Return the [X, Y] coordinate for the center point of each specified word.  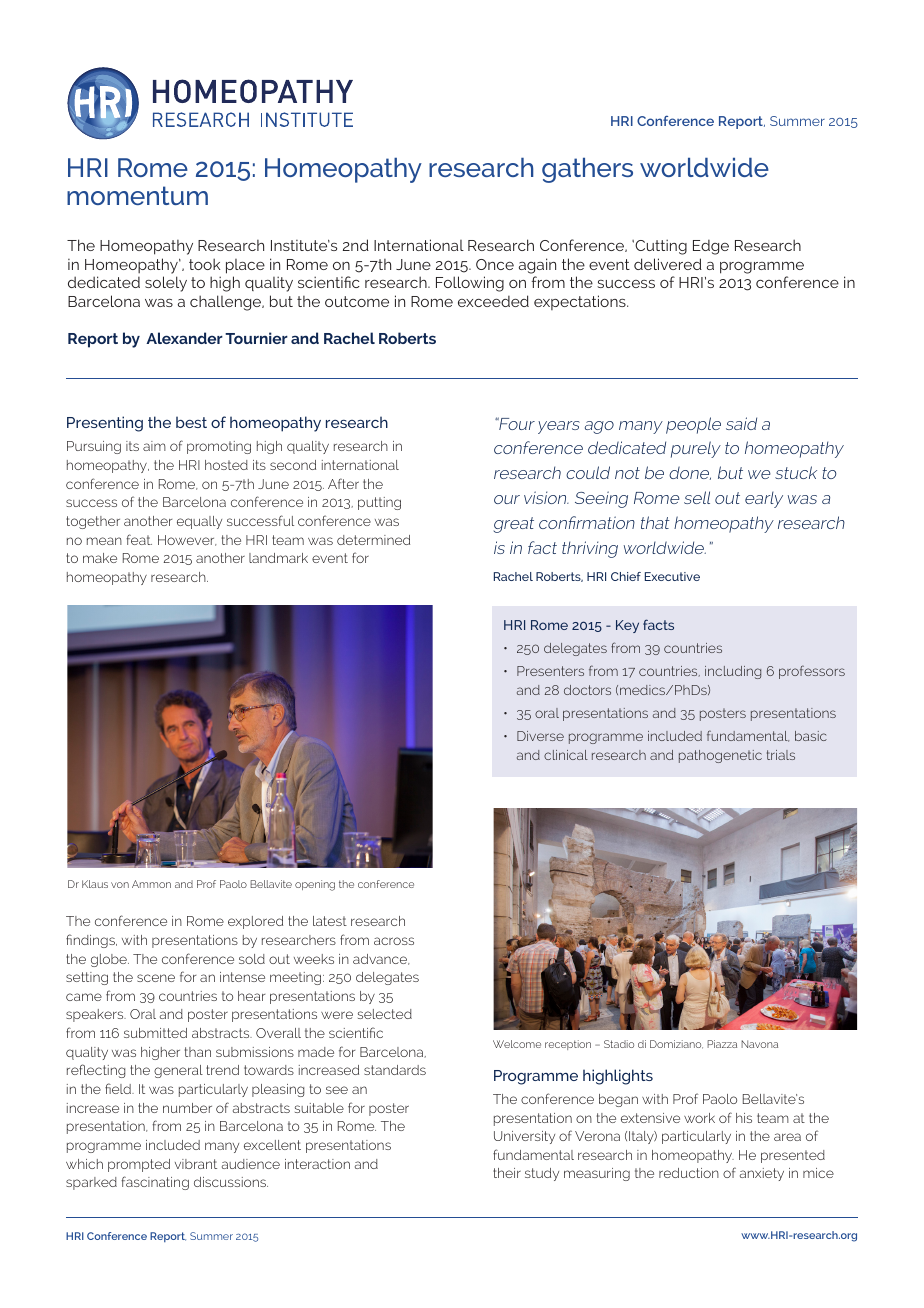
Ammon [151, 884]
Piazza [722, 1044]
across [394, 941]
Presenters [550, 671]
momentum [137, 195]
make [100, 558]
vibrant [196, 1164]
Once [495, 264]
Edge [711, 247]
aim [154, 446]
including [733, 672]
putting [379, 503]
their [507, 1173]
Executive [672, 576]
